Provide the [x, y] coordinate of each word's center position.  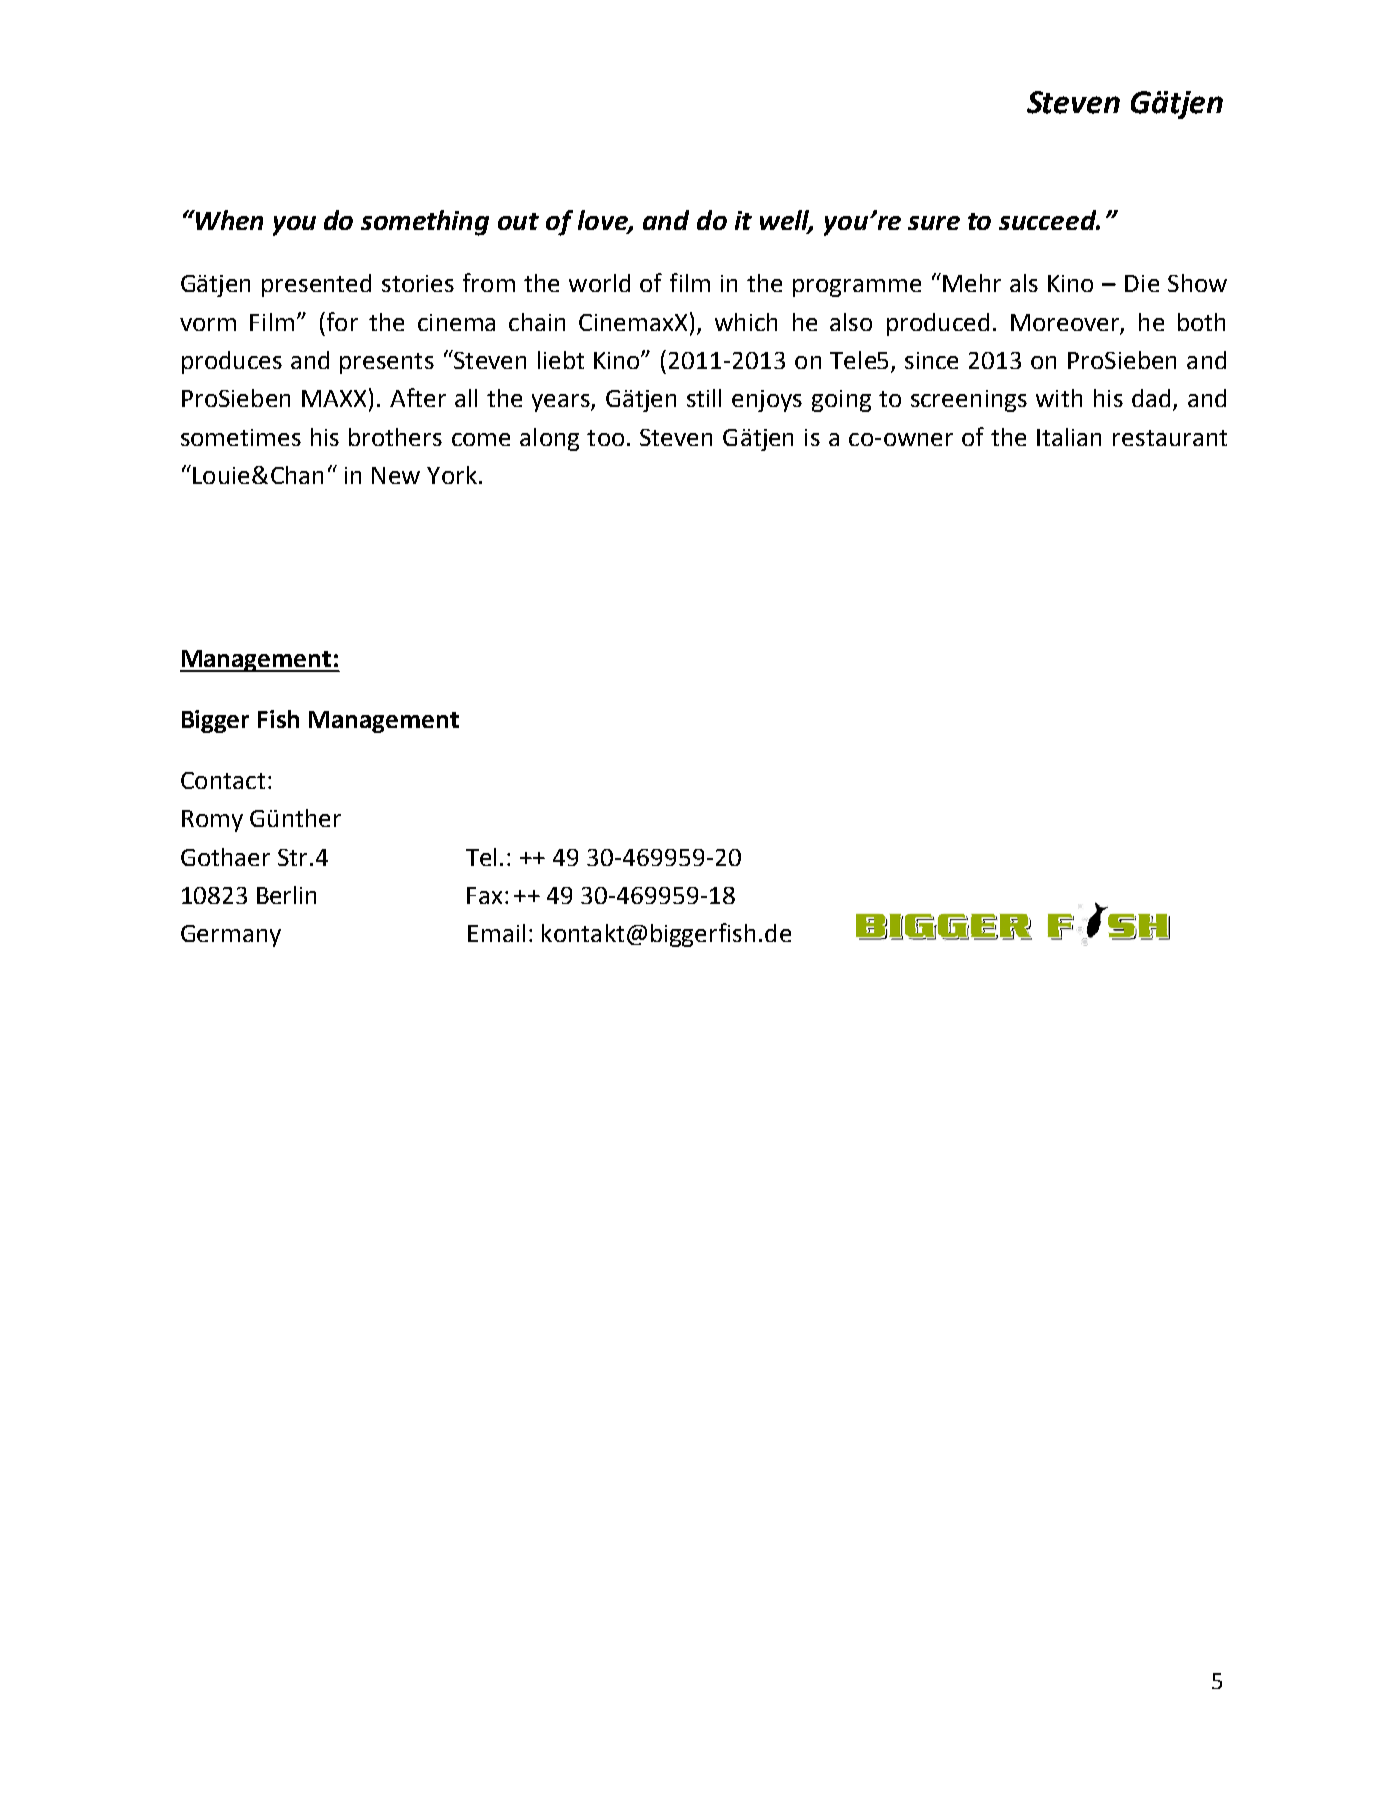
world [599, 283]
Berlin [286, 895]
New [396, 475]
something [425, 223]
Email [496, 933]
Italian [1069, 437]
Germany [231, 936]
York [452, 475]
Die [1142, 283]
